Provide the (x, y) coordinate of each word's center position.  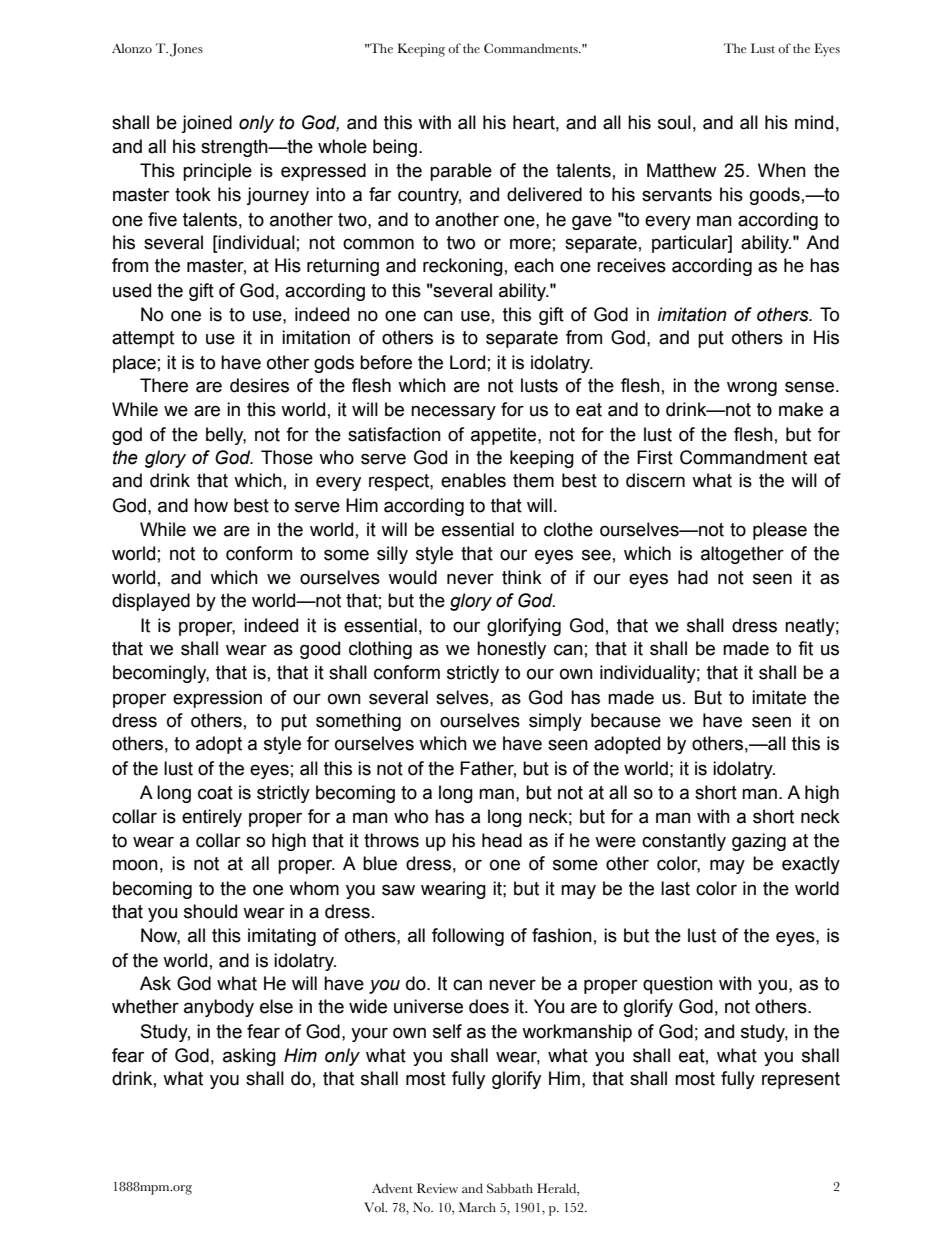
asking (249, 1057)
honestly (511, 650)
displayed (151, 602)
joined (206, 124)
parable (461, 172)
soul (674, 122)
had (693, 577)
